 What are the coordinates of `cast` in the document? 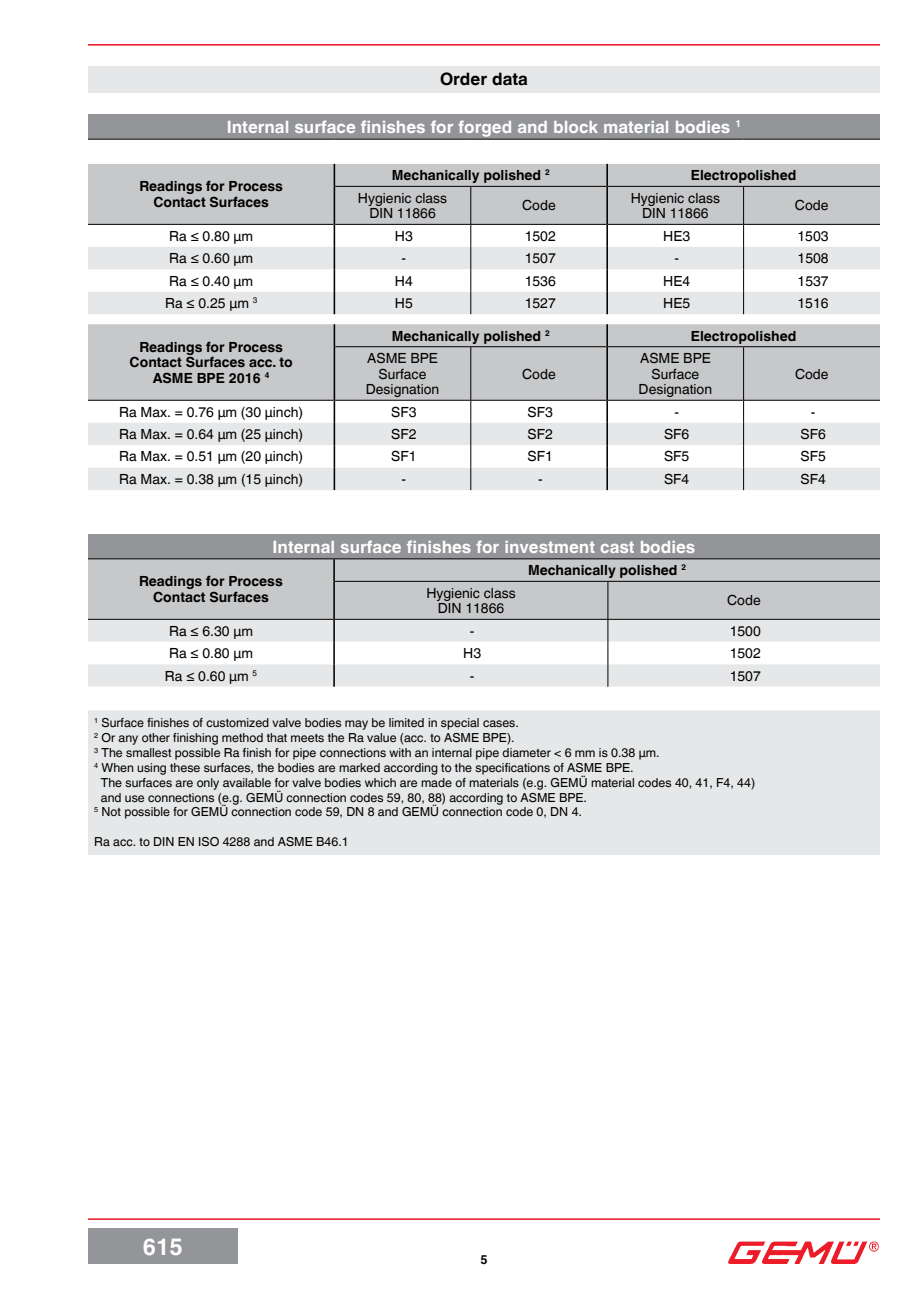 It's located at (617, 547).
